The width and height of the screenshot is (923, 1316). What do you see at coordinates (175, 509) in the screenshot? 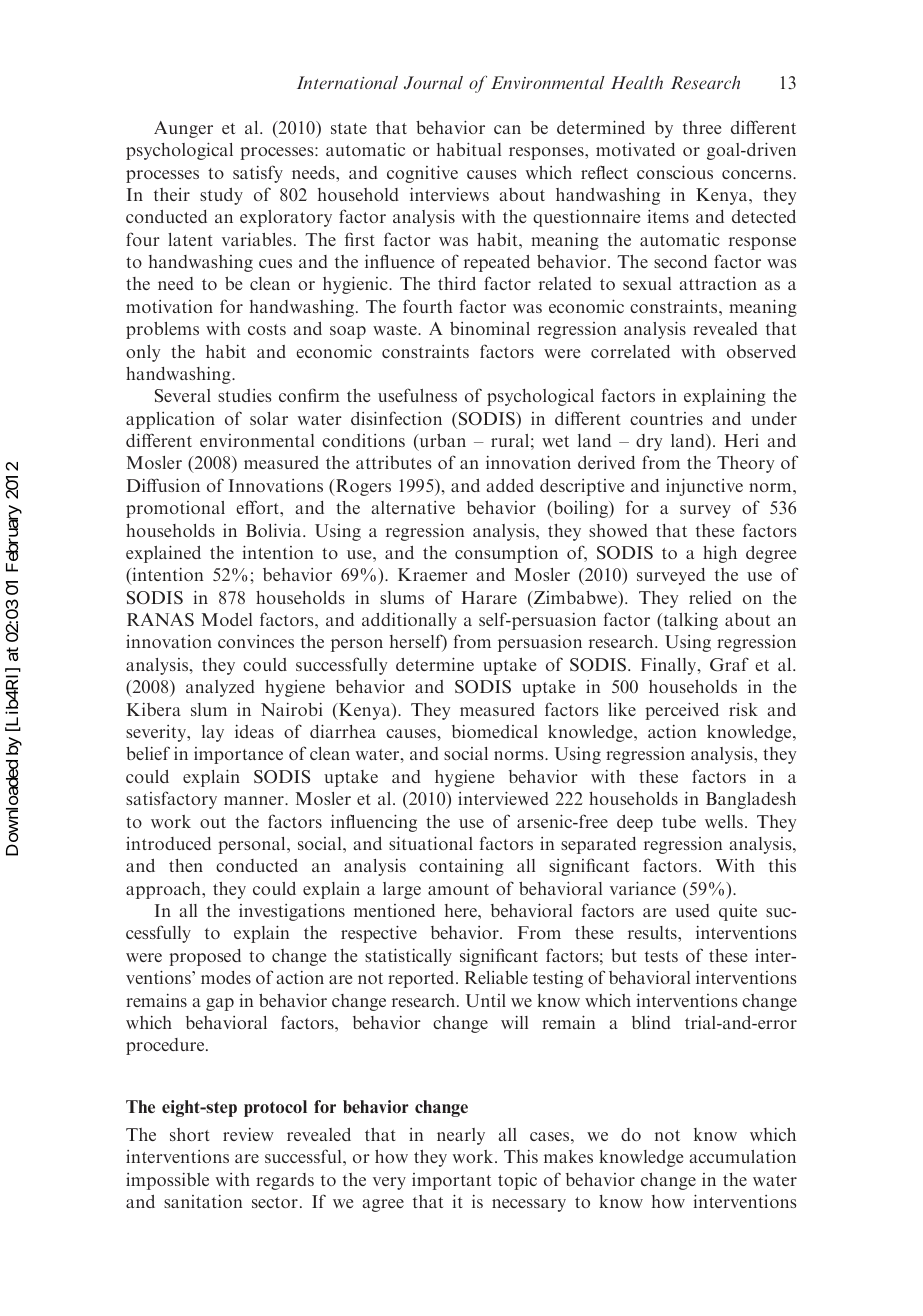
I see `promotional` at bounding box center [175, 509].
